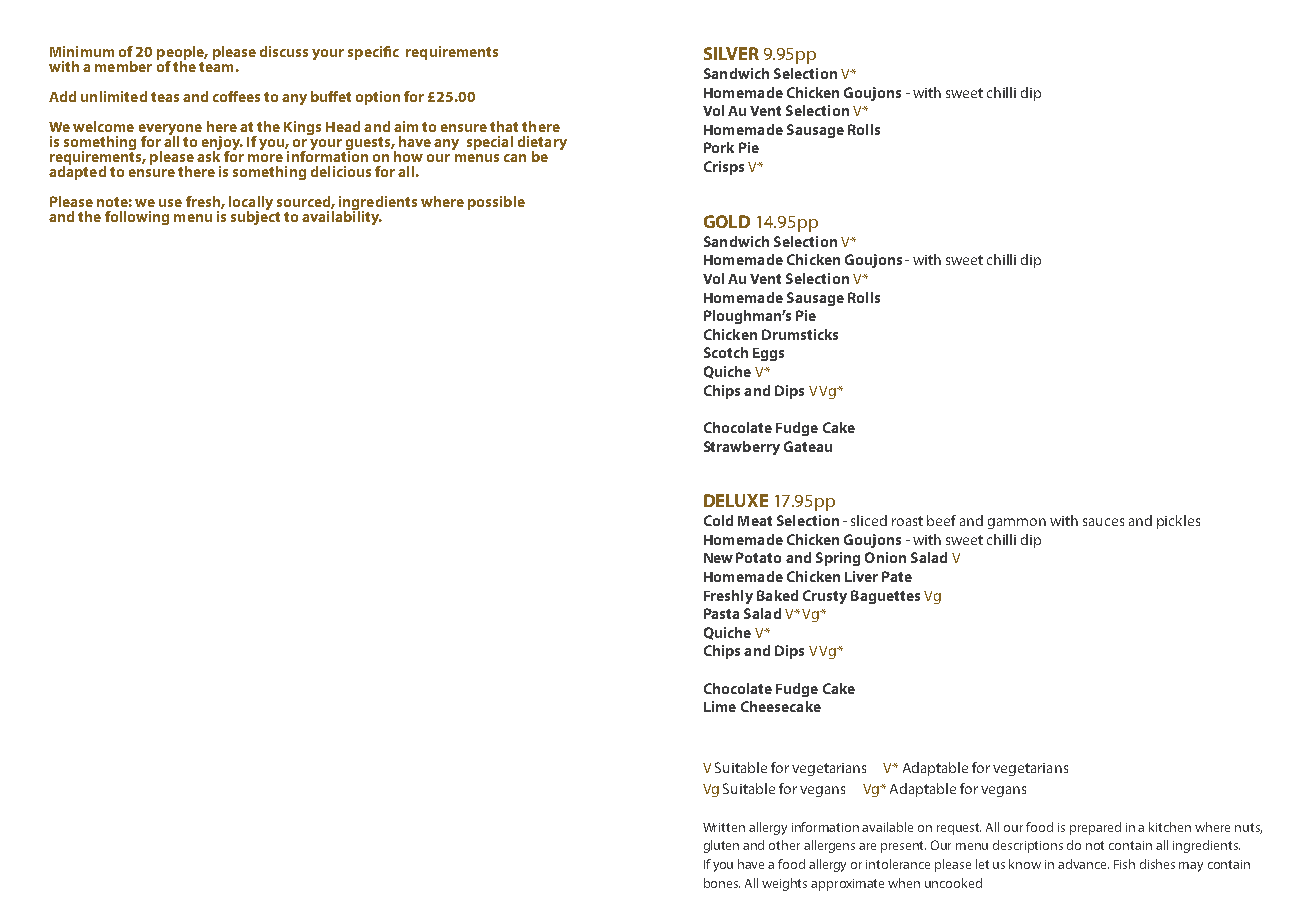 The image size is (1308, 924). I want to click on Baguettes, so click(885, 597).
